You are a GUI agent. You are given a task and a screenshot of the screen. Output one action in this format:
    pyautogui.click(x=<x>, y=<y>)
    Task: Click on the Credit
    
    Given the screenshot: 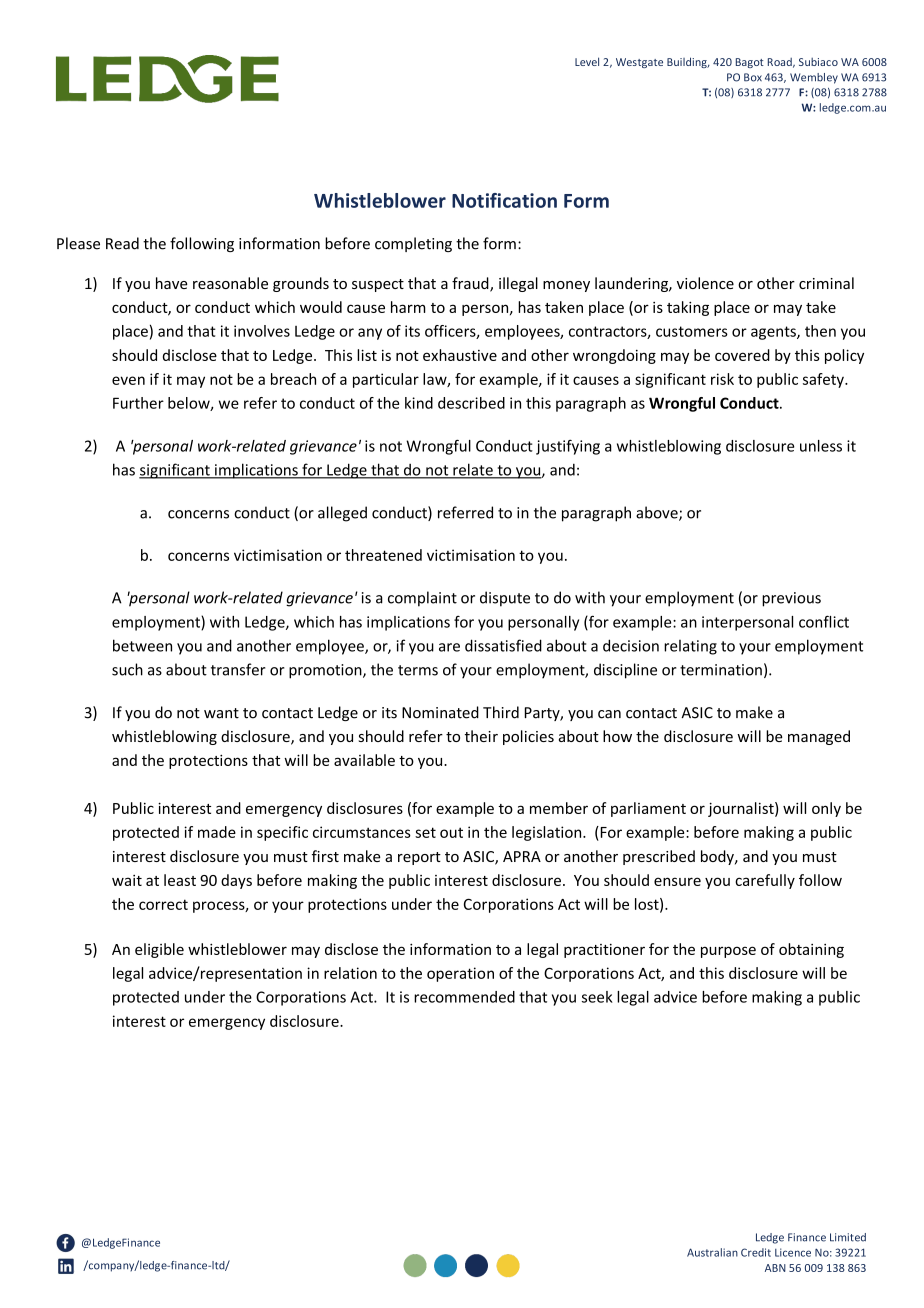 What is the action you would take?
    pyautogui.click(x=756, y=1252)
